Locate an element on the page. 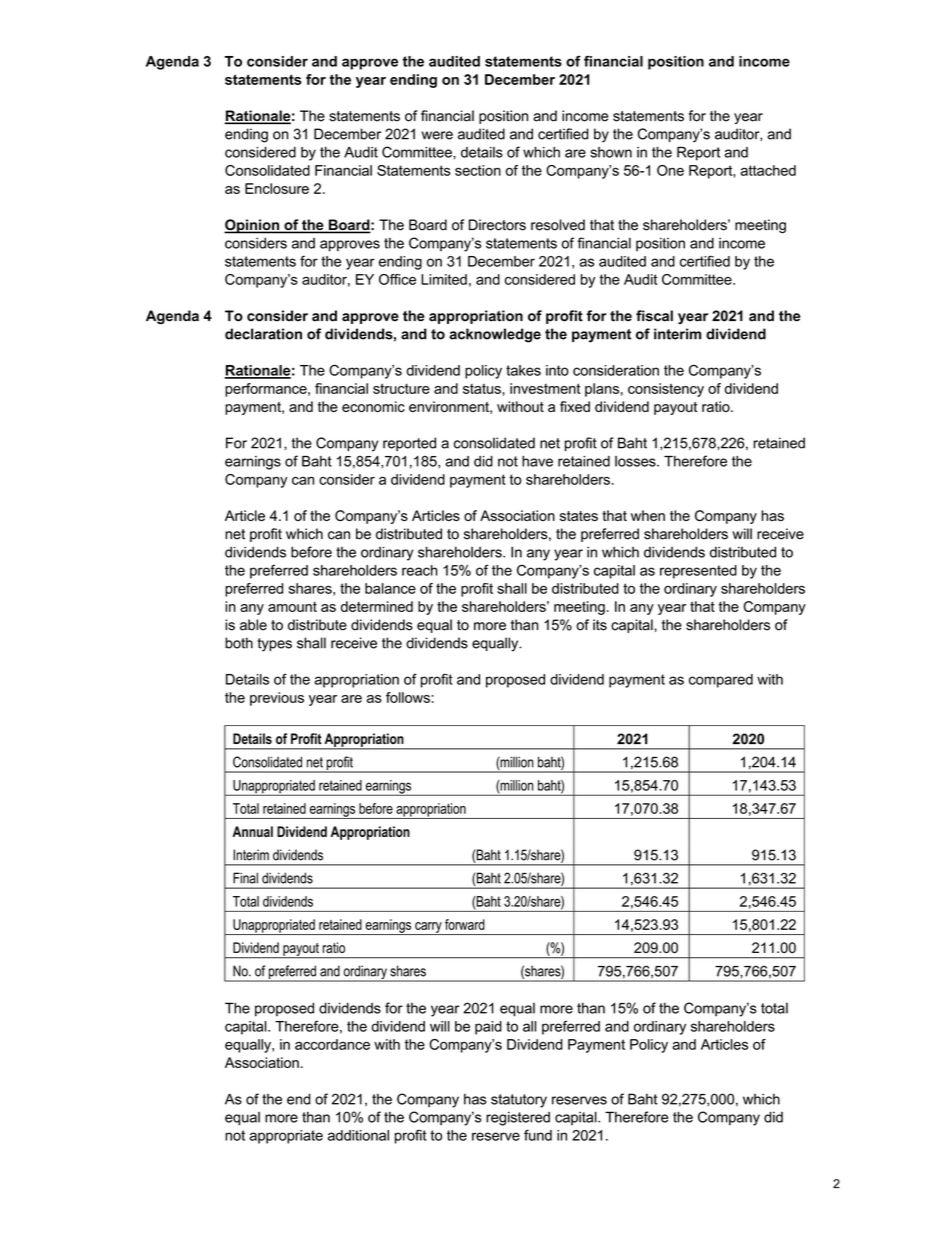 The height and width of the image is (1233, 952). statutory is located at coordinates (519, 1101).
